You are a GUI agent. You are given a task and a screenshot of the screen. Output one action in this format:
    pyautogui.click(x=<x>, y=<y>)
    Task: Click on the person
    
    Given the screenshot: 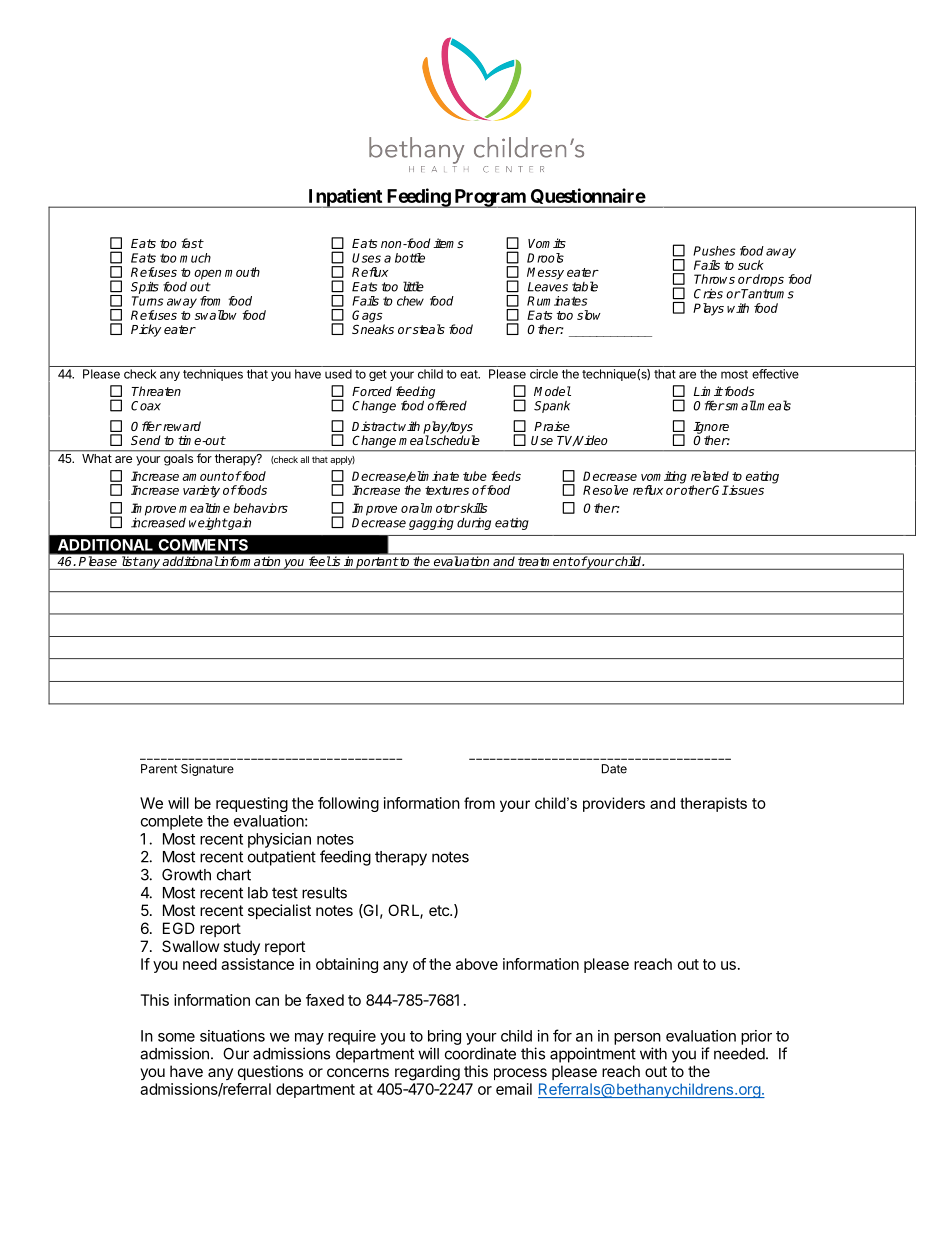 What is the action you would take?
    pyautogui.click(x=637, y=1039)
